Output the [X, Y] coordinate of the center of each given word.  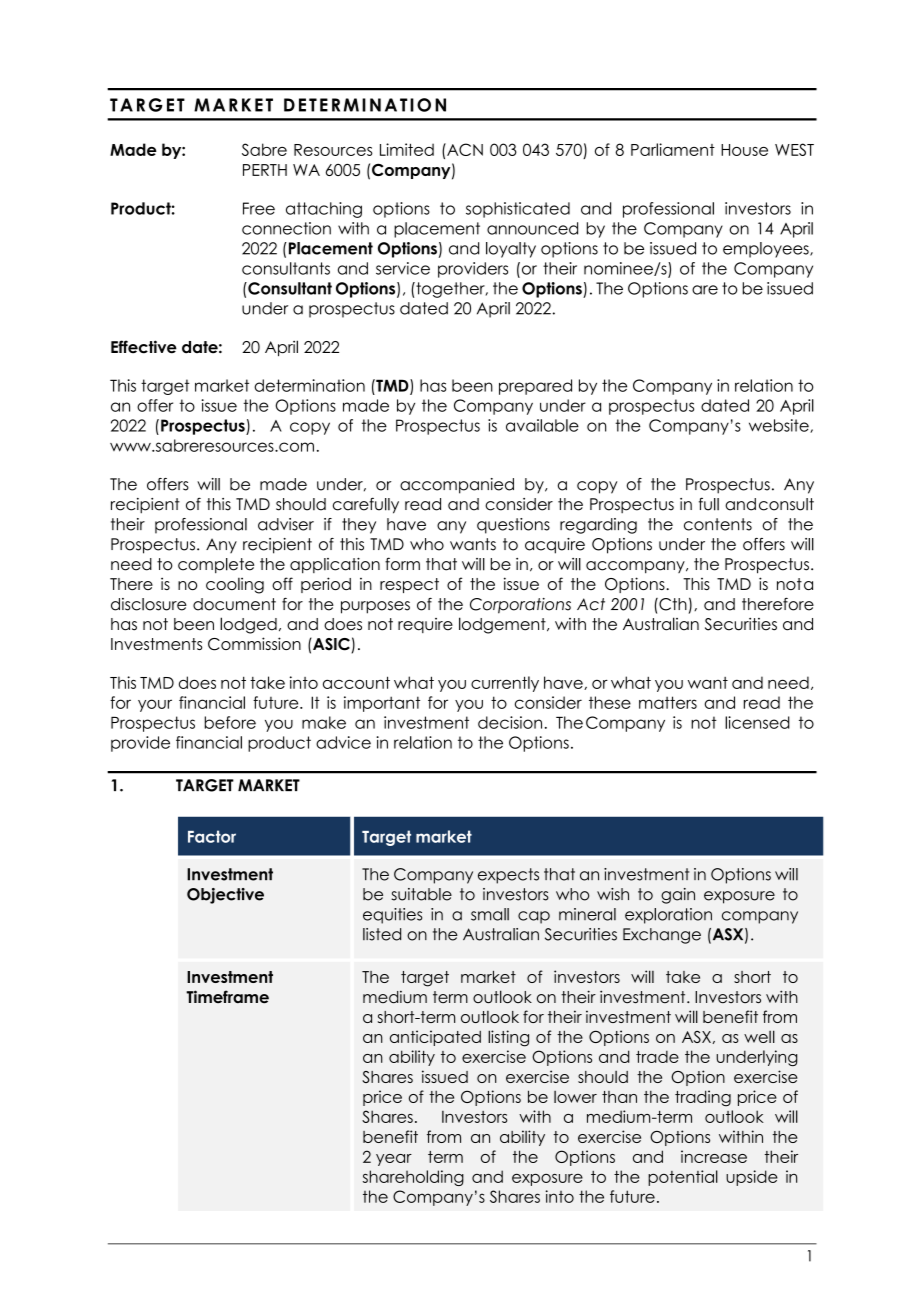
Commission [254, 644]
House [744, 150]
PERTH [265, 170]
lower [575, 1097]
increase [714, 1156]
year [394, 1160]
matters [668, 702]
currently [505, 684]
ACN [464, 149]
